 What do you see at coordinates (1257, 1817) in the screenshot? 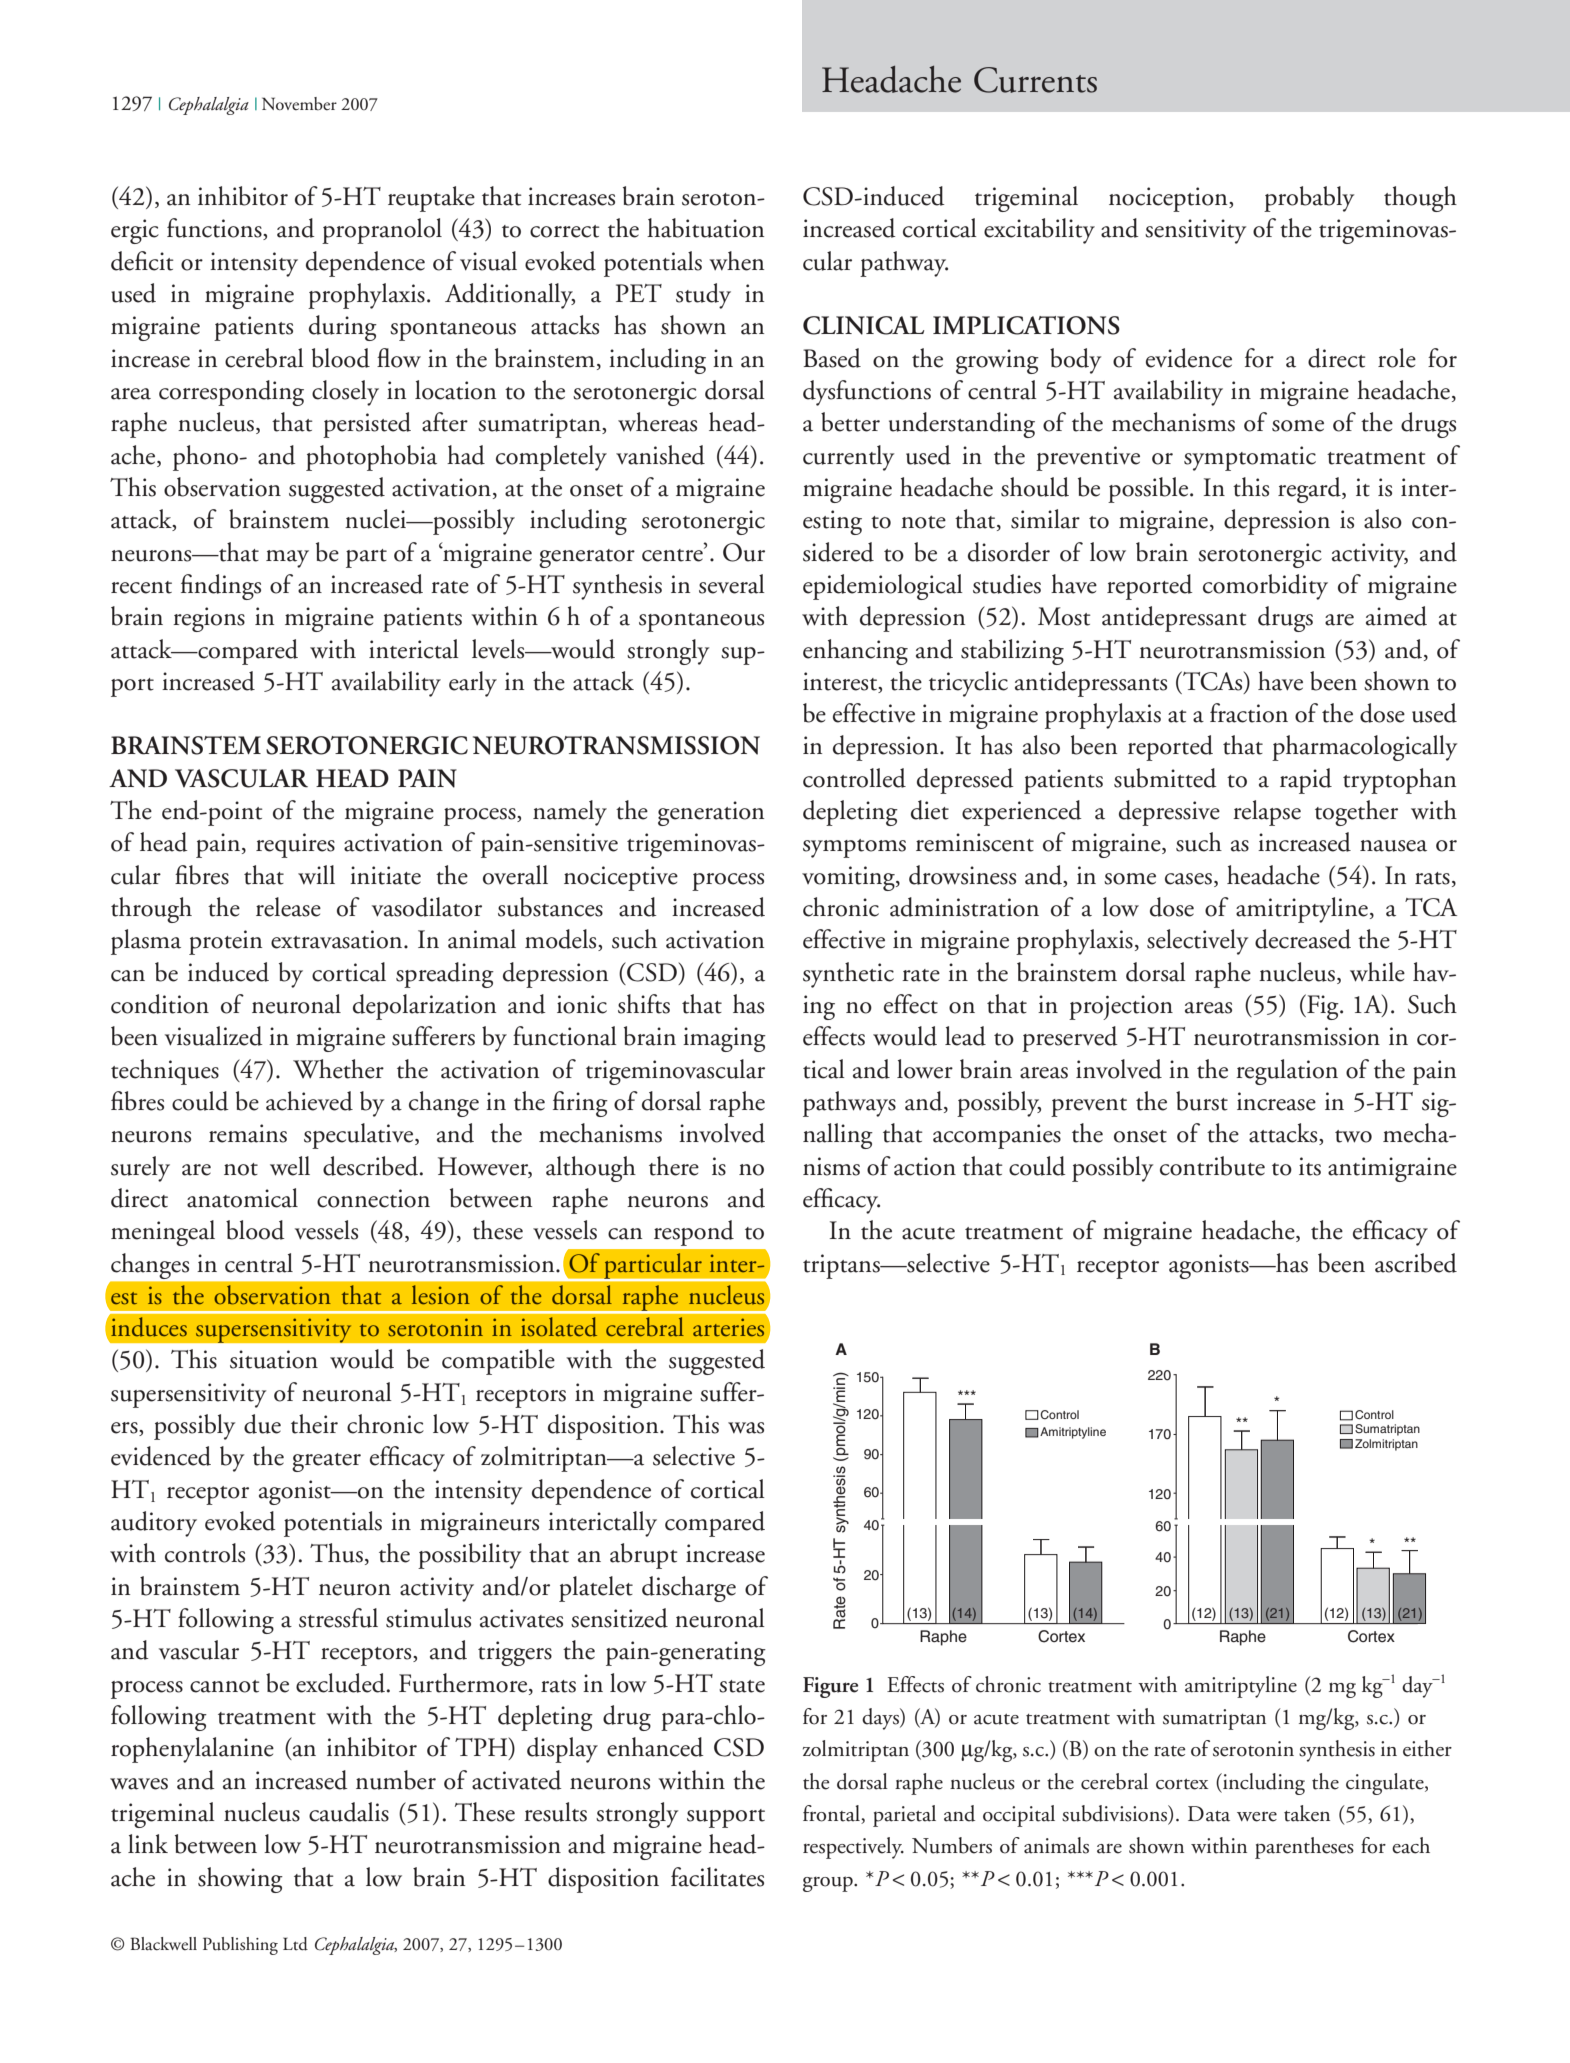
I see `were` at bounding box center [1257, 1817].
